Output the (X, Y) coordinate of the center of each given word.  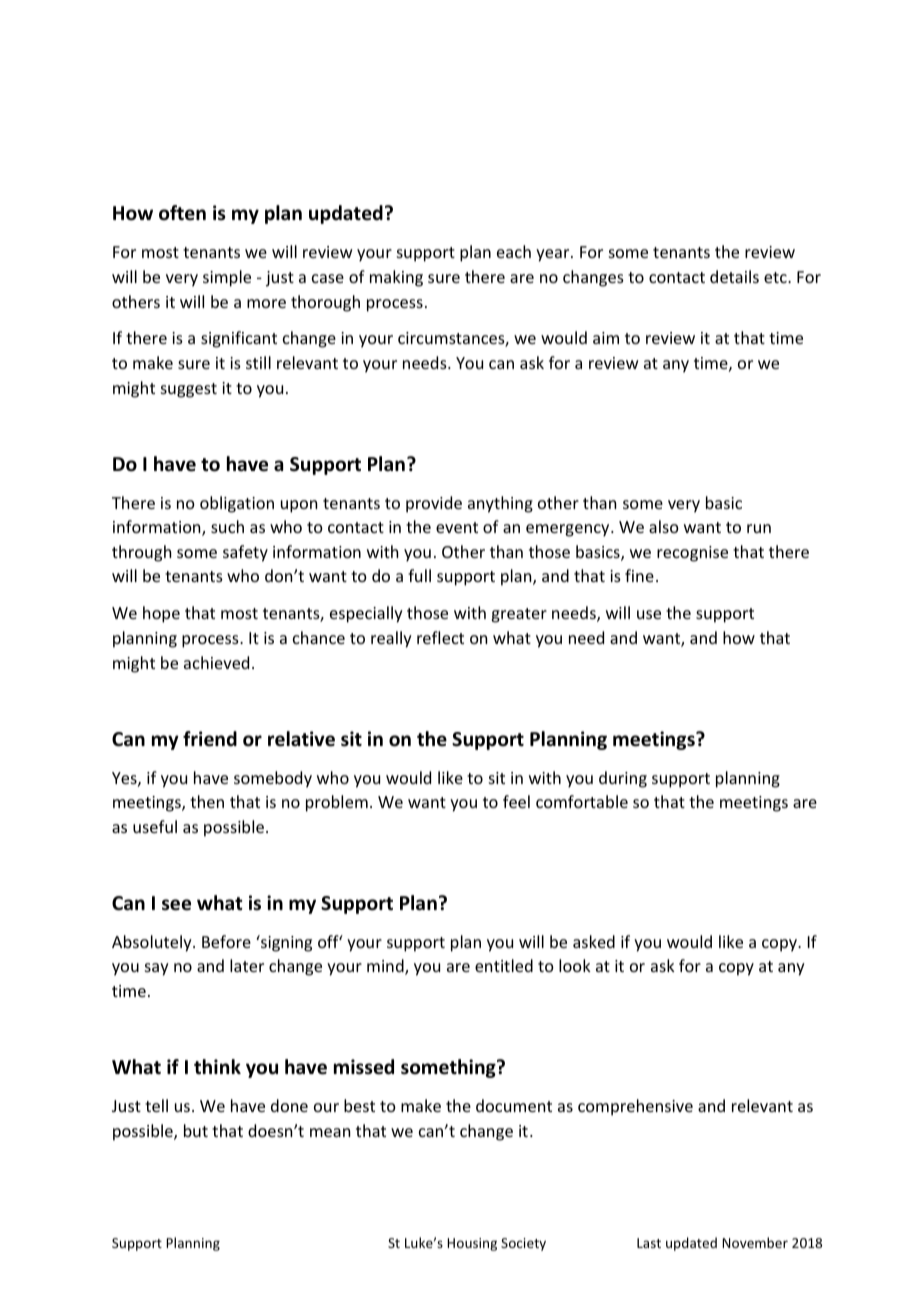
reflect (440, 637)
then (207, 801)
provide (434, 504)
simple (227, 278)
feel (516, 801)
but (196, 1130)
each (514, 251)
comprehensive (635, 1107)
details (734, 276)
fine (639, 575)
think (217, 1066)
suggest (189, 390)
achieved (216, 662)
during (623, 779)
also (664, 526)
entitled (504, 965)
